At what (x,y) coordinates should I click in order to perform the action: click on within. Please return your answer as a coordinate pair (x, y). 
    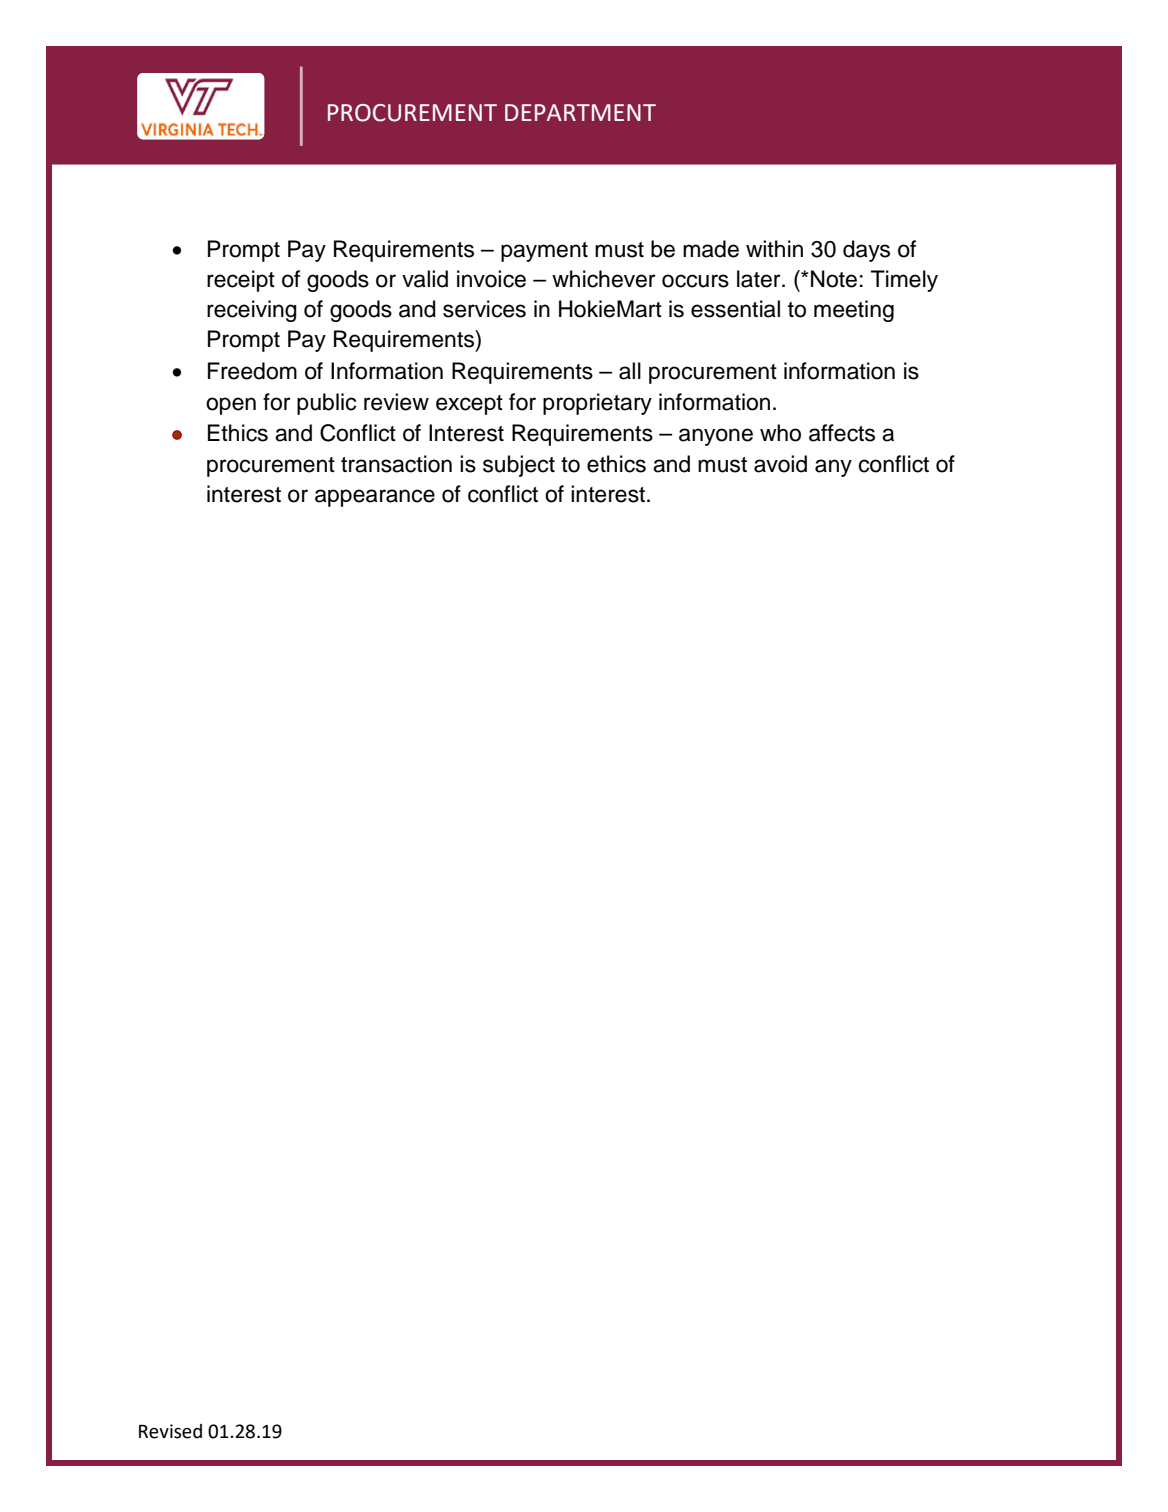
    Looking at the image, I should click on (774, 248).
